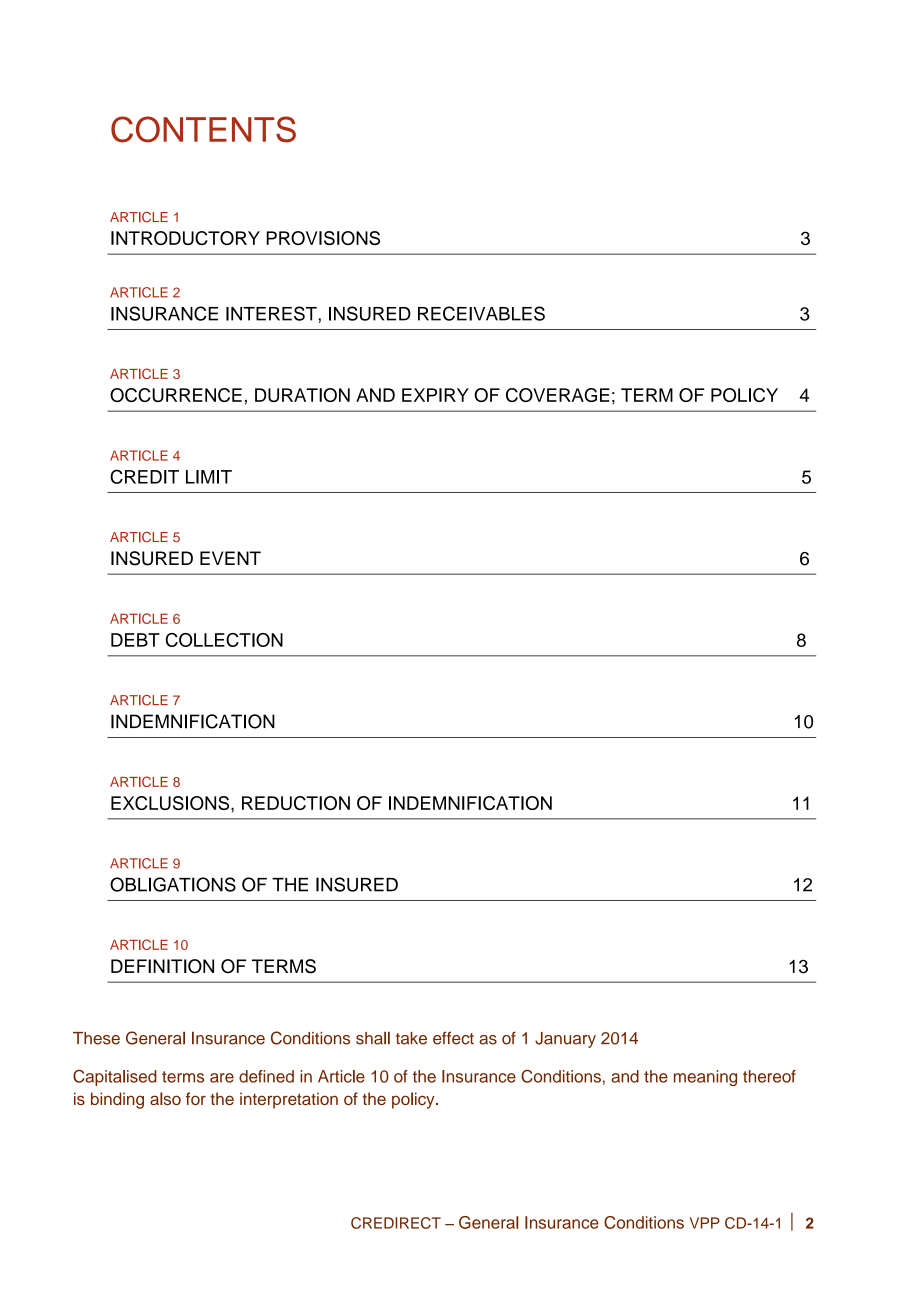  Describe the element at coordinates (323, 238) in the screenshot. I see `PROVISIONS` at that location.
